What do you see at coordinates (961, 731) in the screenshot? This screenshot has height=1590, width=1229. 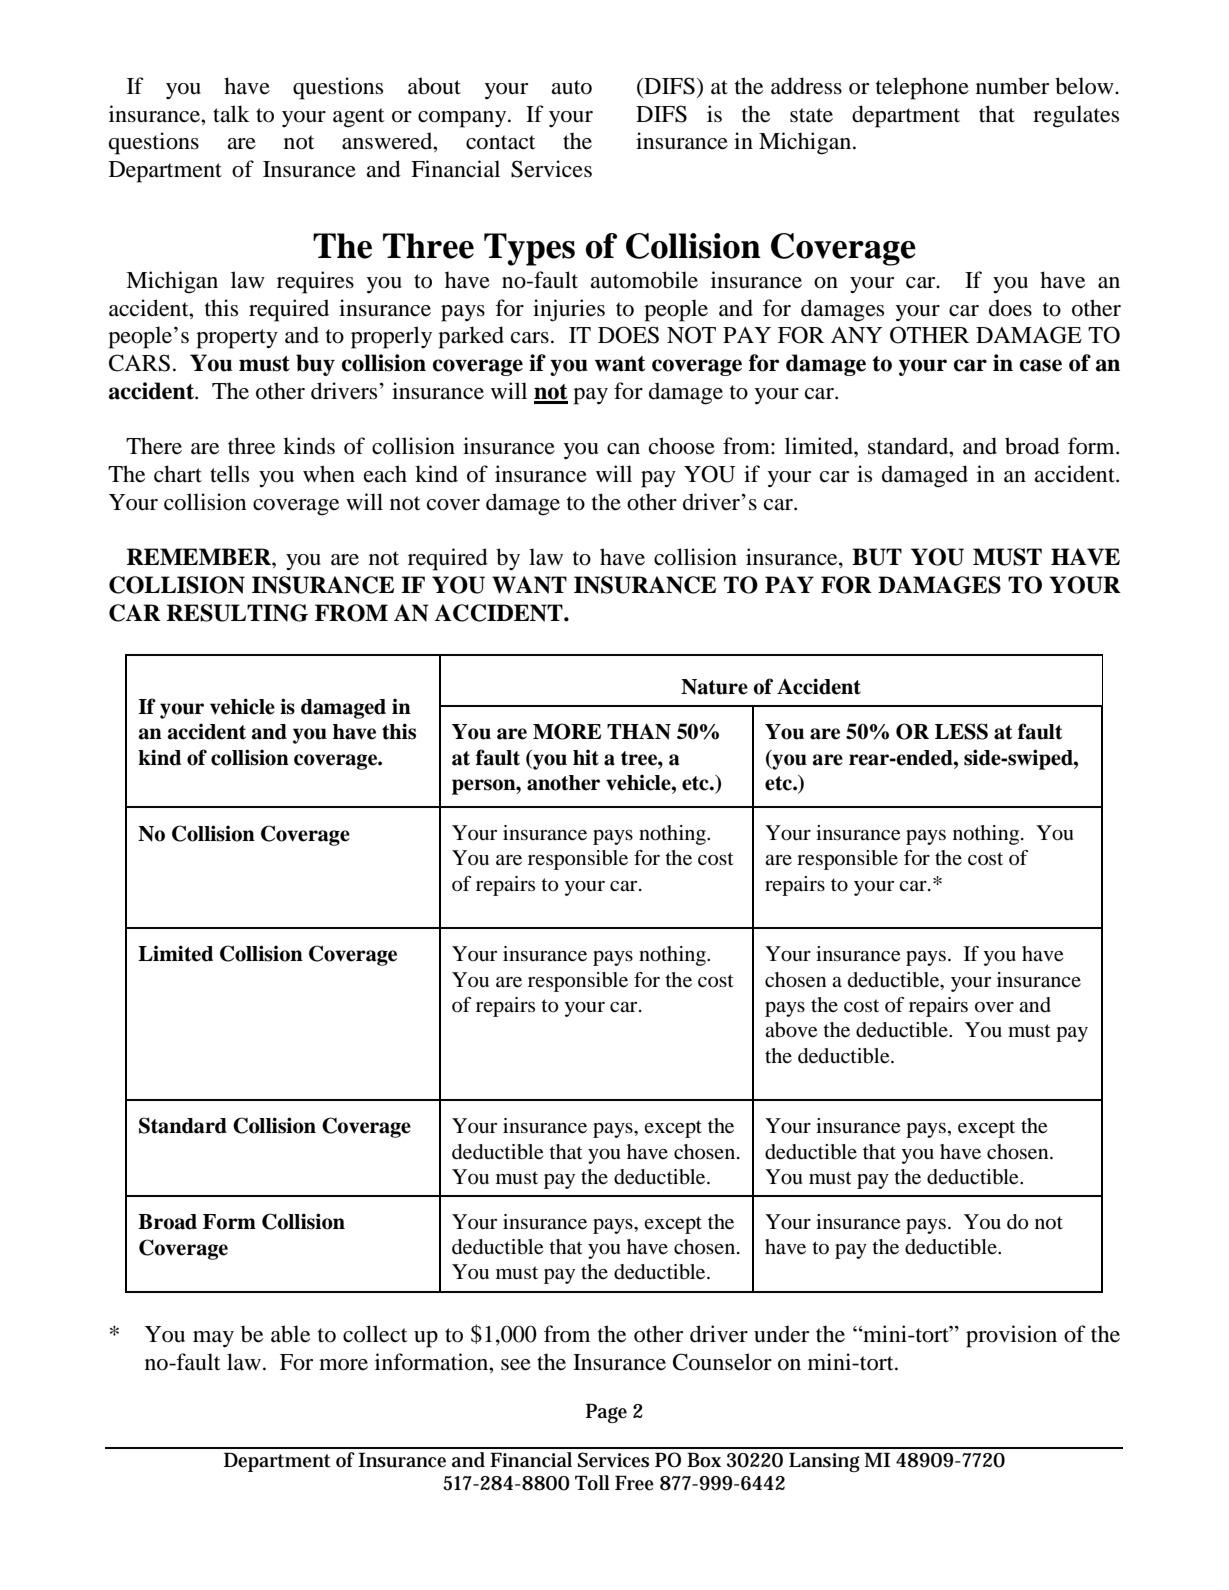 I see `LESS` at bounding box center [961, 731].
